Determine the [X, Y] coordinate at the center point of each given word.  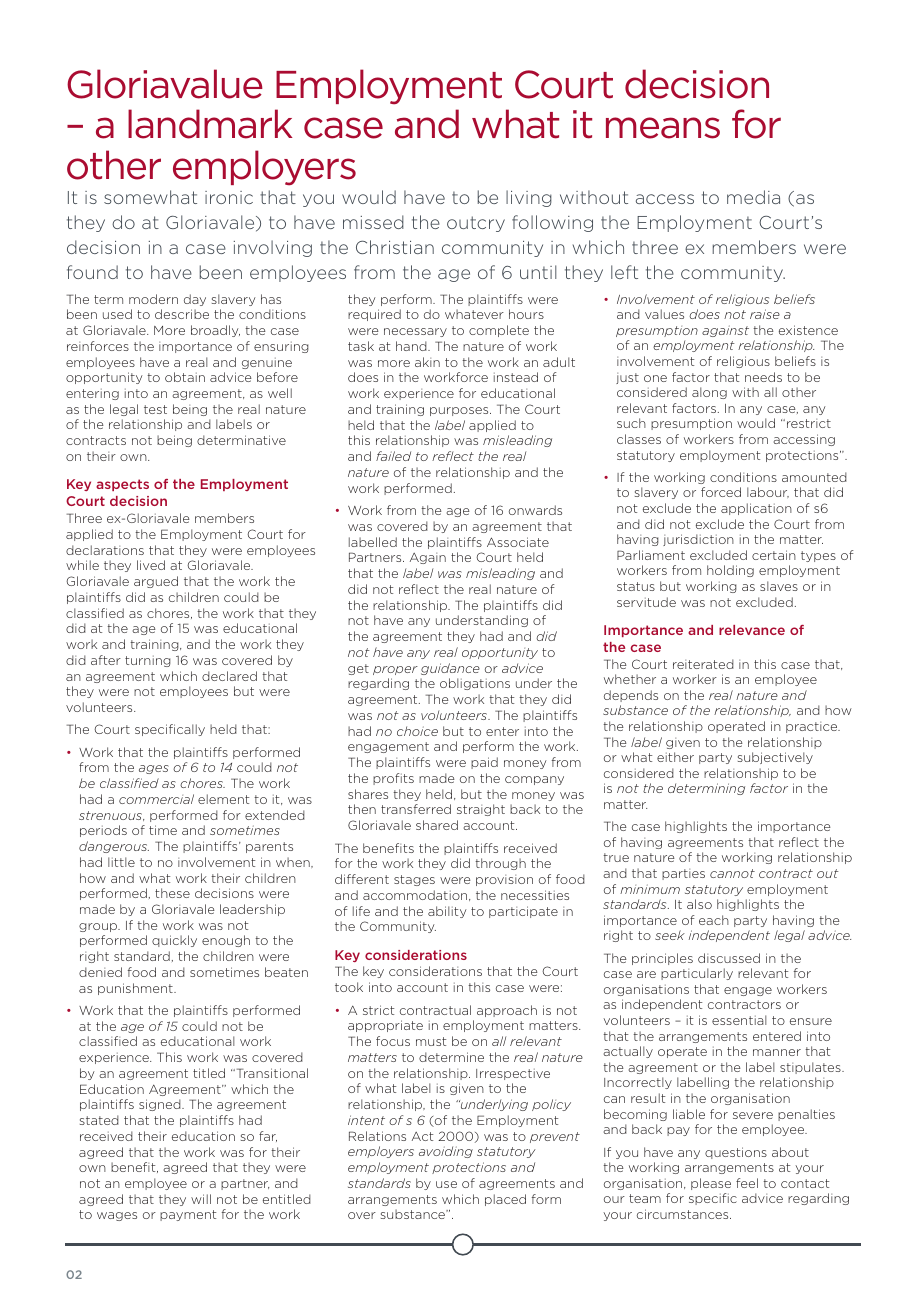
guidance [450, 669]
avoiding [446, 1152]
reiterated [703, 664]
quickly [174, 941]
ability [447, 912]
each [714, 920]
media [753, 197]
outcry [476, 224]
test [155, 409]
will [201, 1199]
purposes [460, 411]
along [709, 393]
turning [148, 661]
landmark [210, 124]
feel [747, 1183]
